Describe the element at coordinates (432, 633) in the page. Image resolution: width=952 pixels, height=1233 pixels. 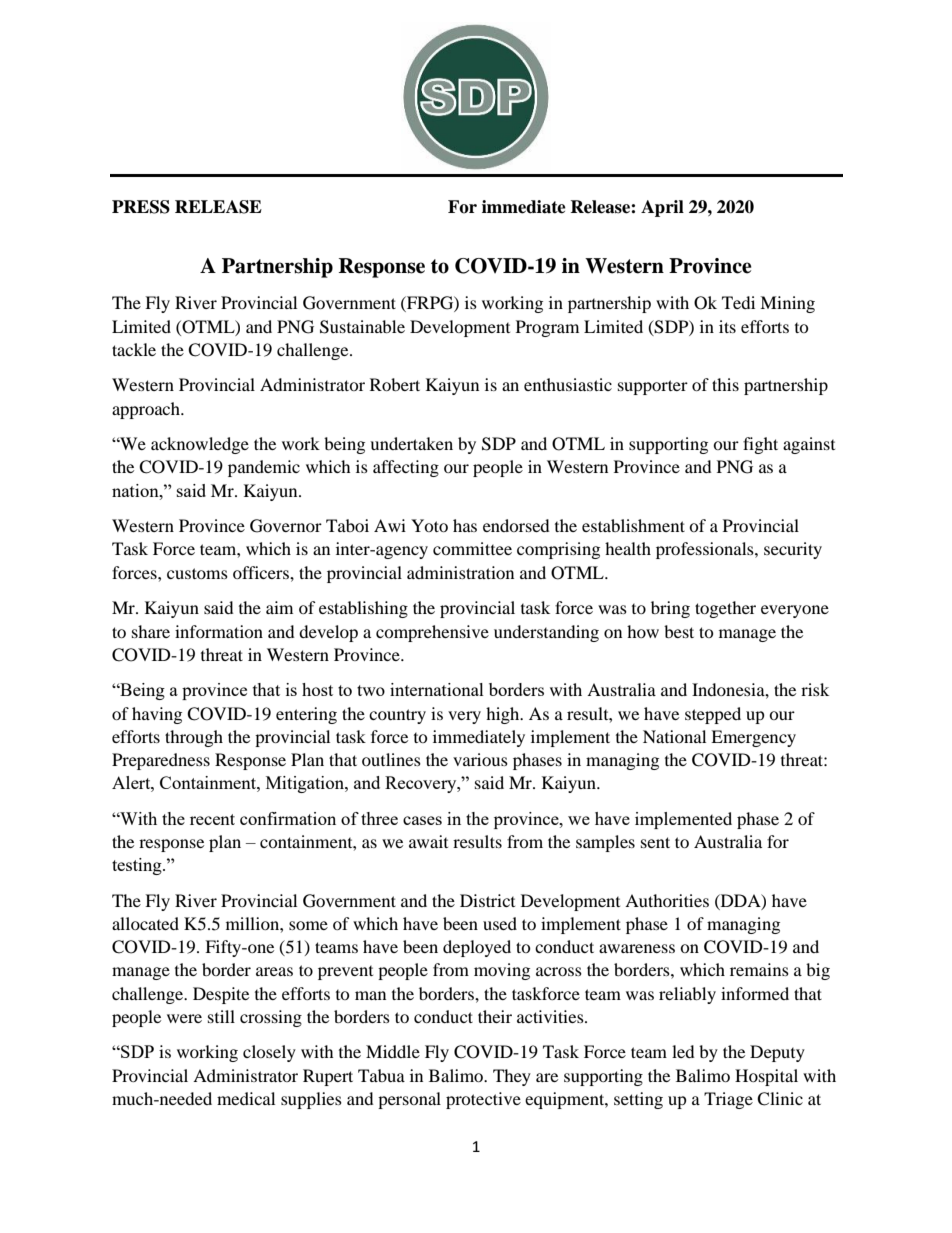
I see `comprehensive` at that location.
